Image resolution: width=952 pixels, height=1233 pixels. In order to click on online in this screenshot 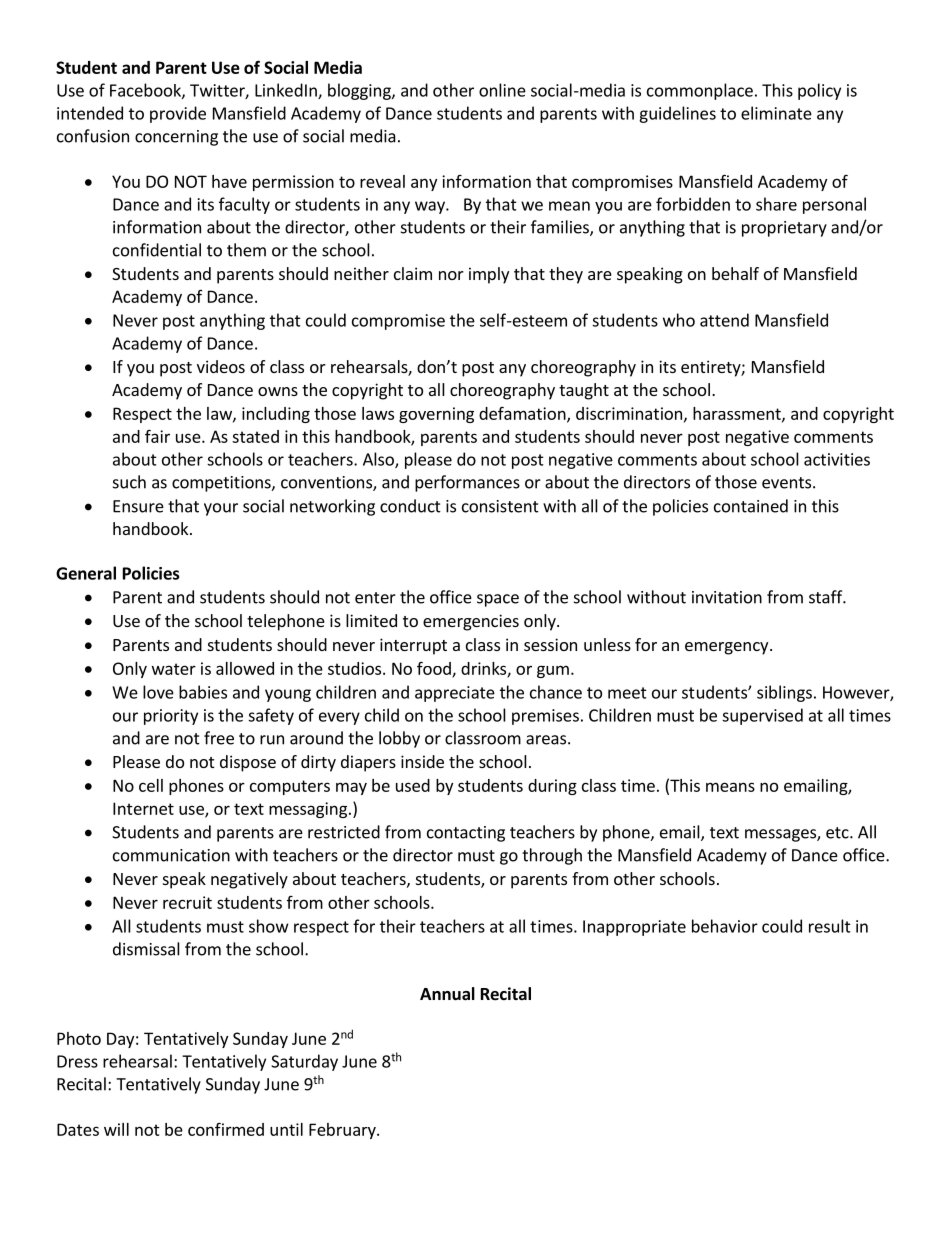, I will do `click(502, 90)`.
